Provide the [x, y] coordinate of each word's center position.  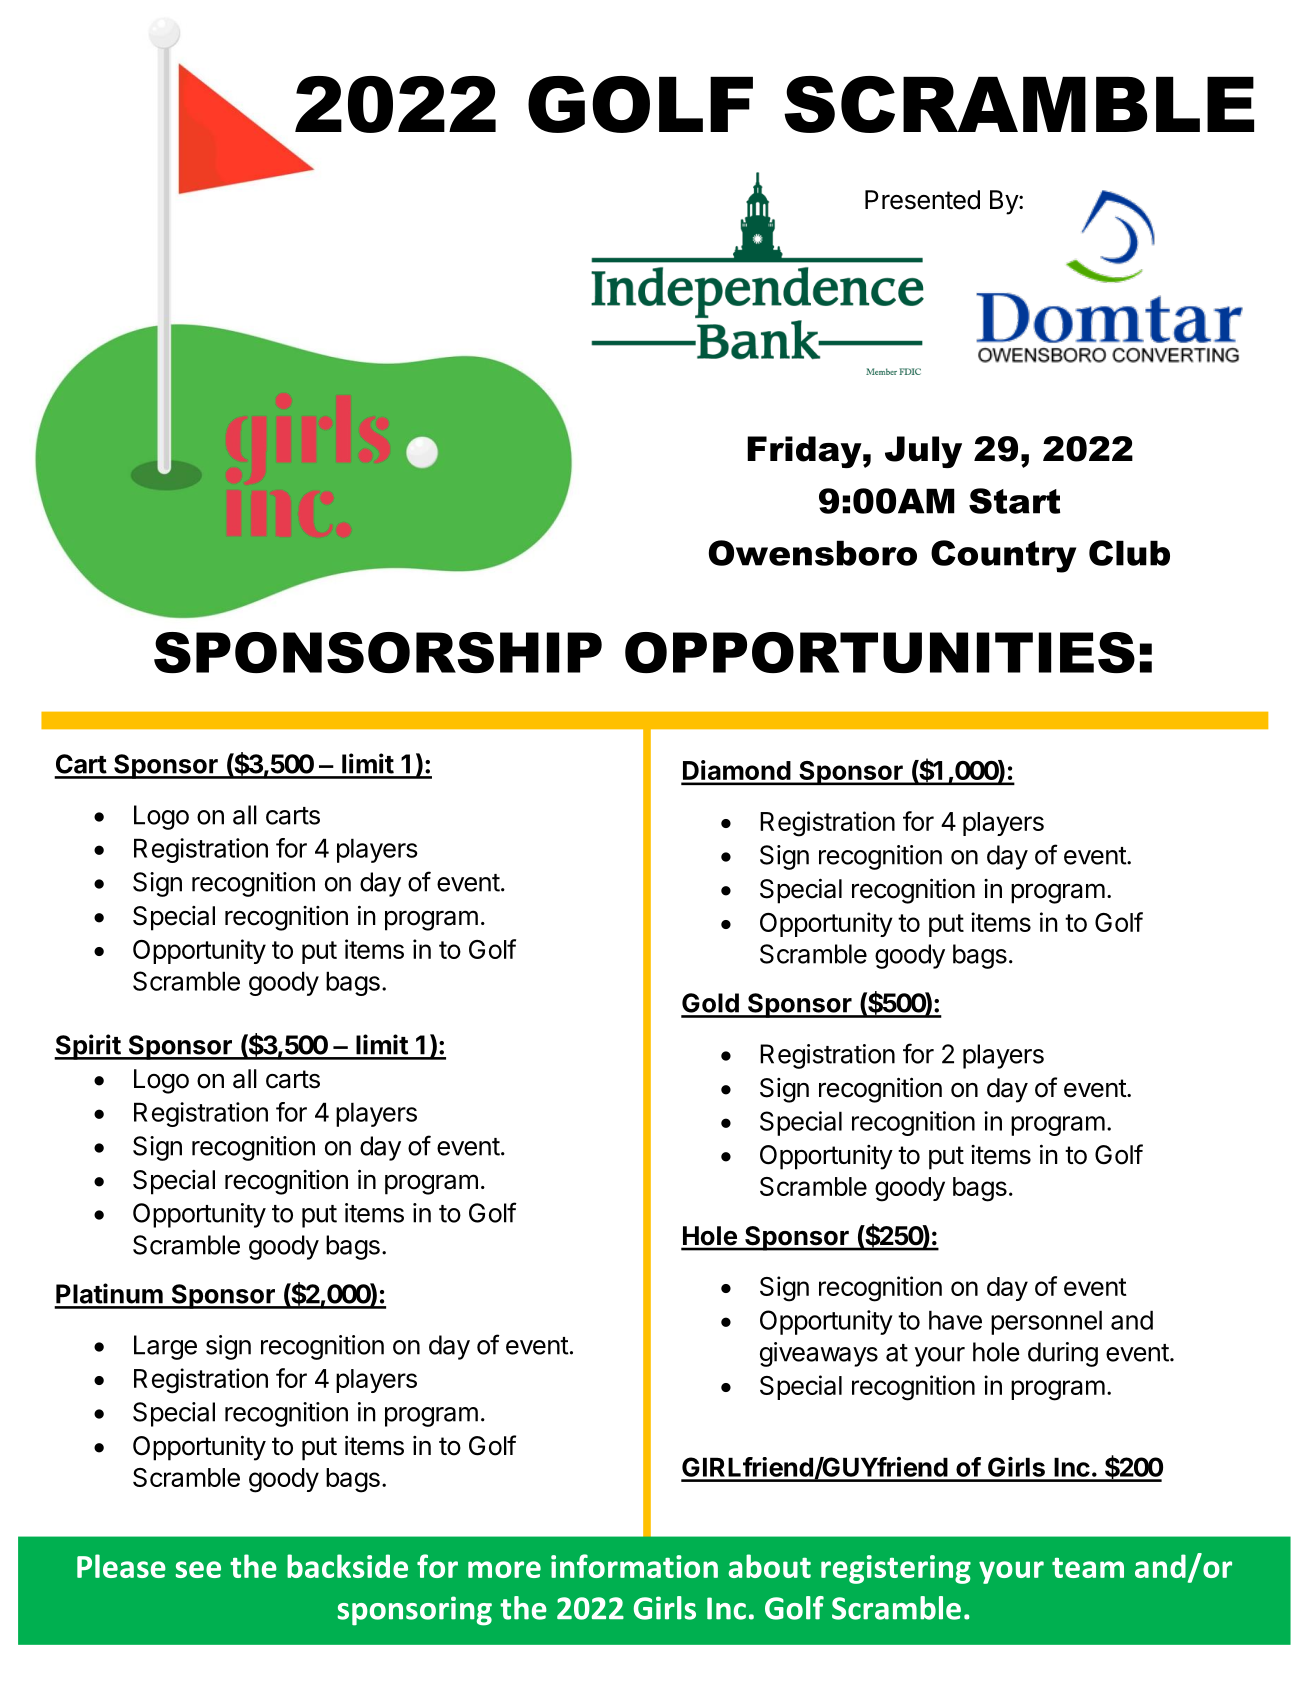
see [198, 1569]
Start [1014, 501]
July [923, 452]
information [634, 1566]
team [1088, 1568]
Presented [922, 200]
